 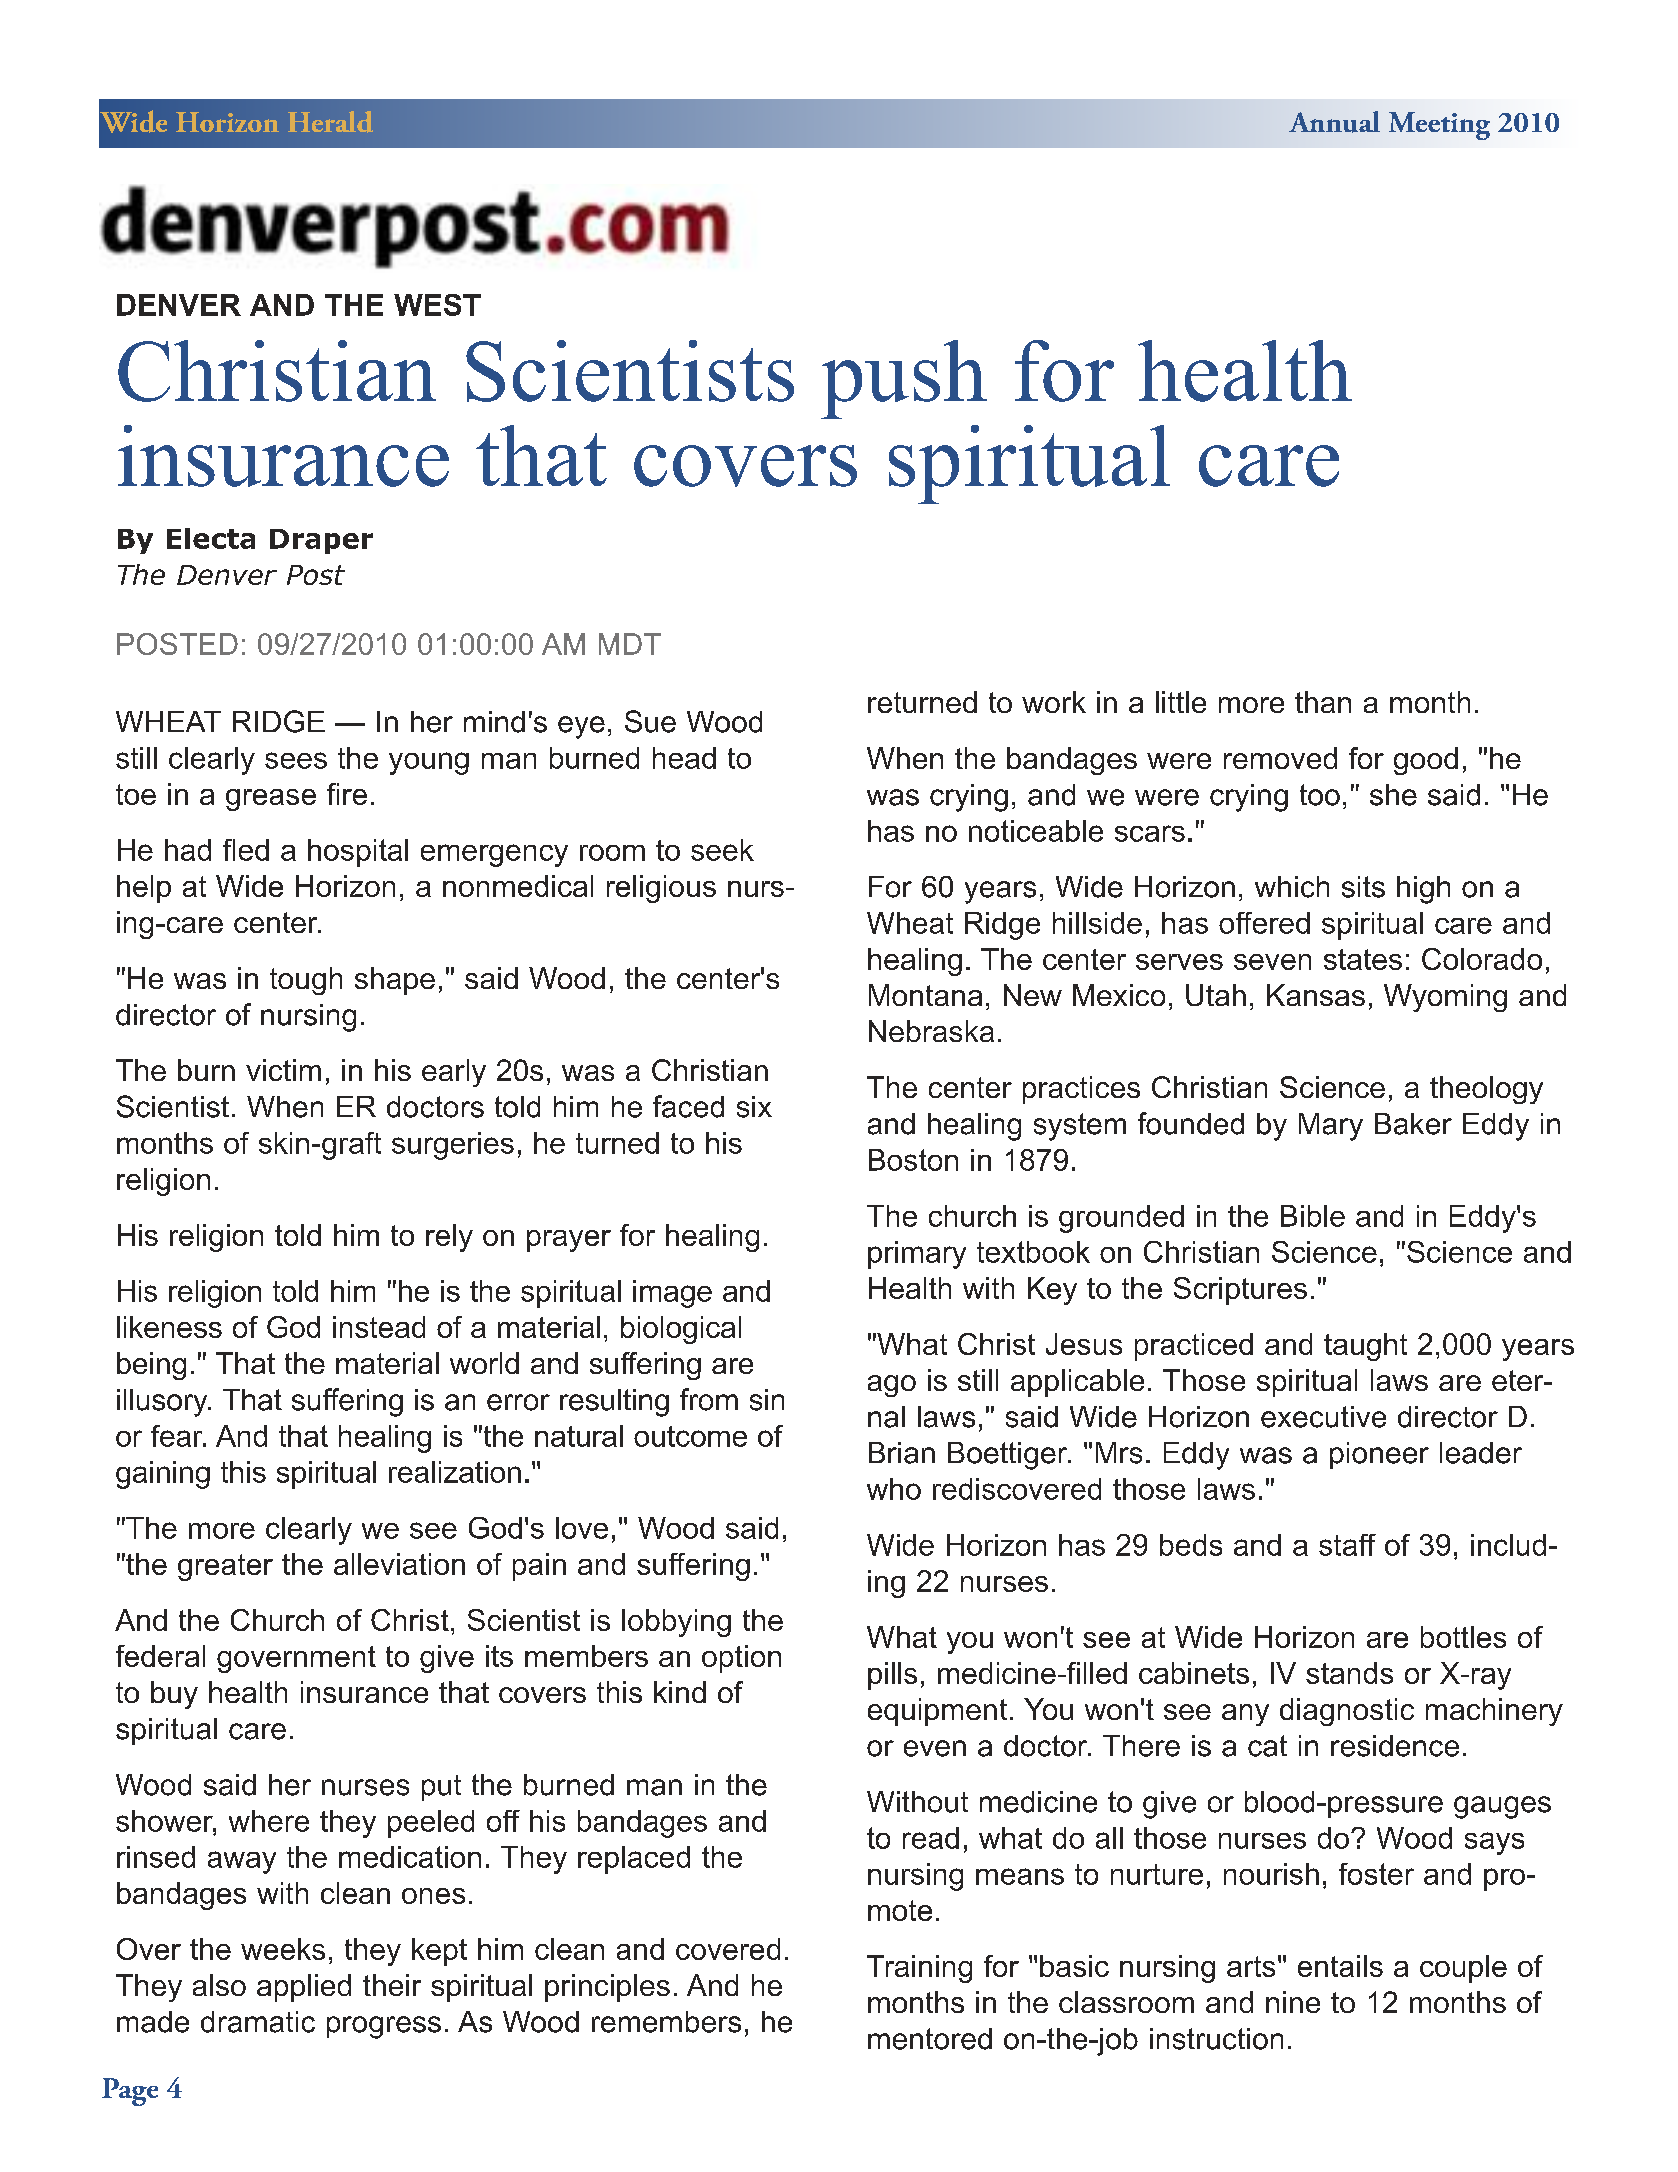 What do you see at coordinates (379, 1327) in the screenshot?
I see `instead` at bounding box center [379, 1327].
